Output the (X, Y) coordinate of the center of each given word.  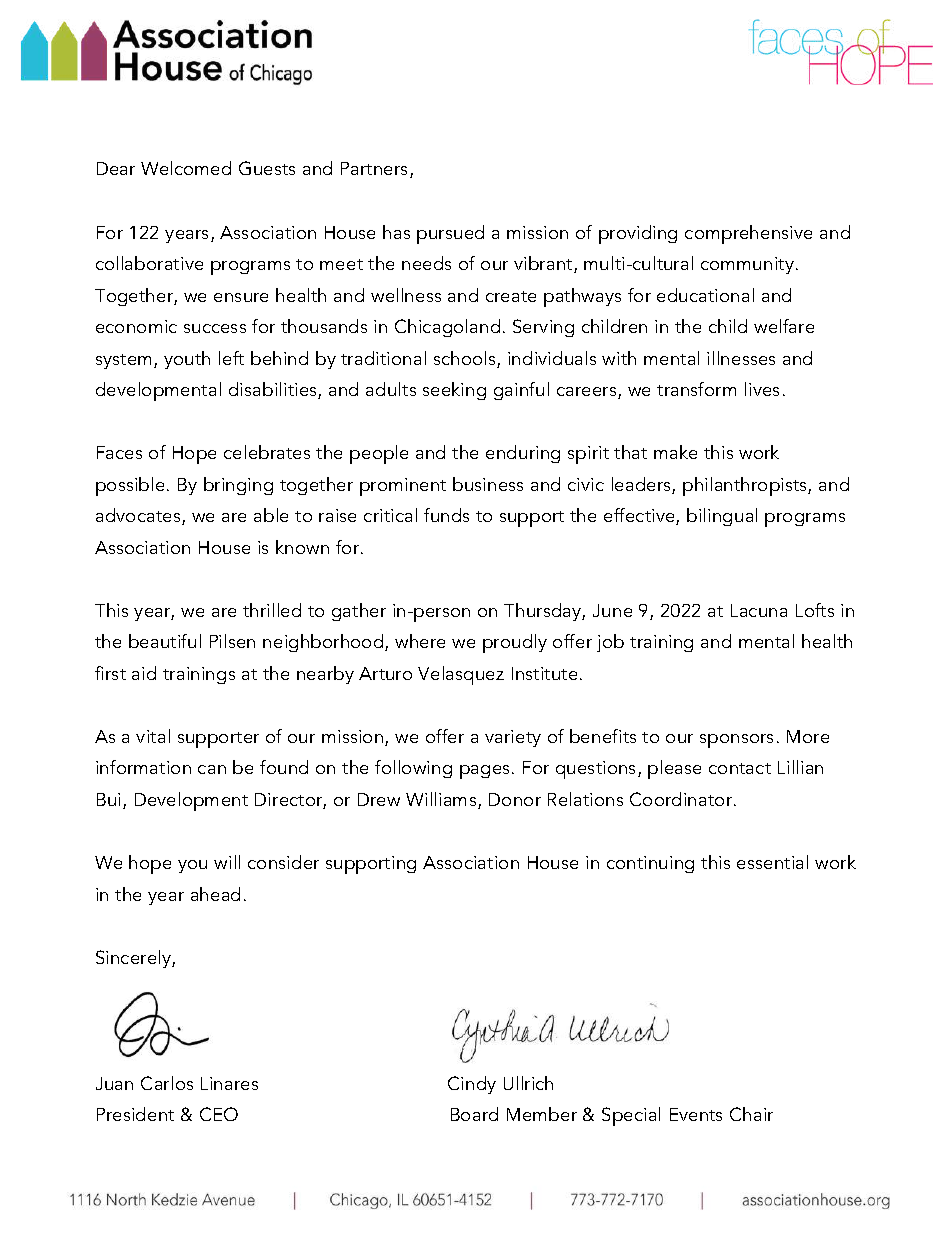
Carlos (167, 1083)
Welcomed (186, 168)
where (420, 641)
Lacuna (759, 610)
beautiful (165, 641)
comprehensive (748, 234)
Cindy (472, 1085)
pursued (450, 234)
